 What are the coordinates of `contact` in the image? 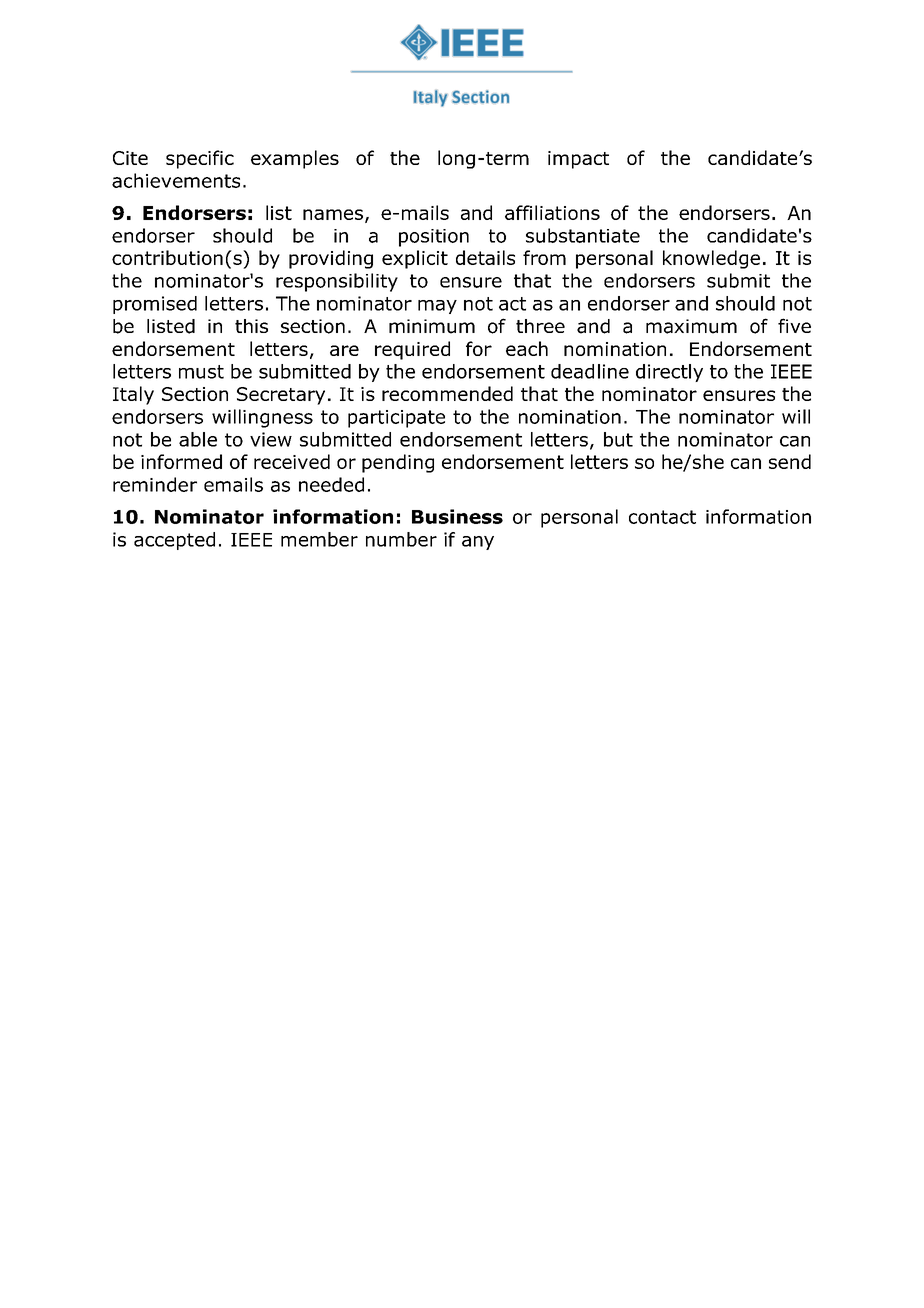 It's located at (662, 517).
